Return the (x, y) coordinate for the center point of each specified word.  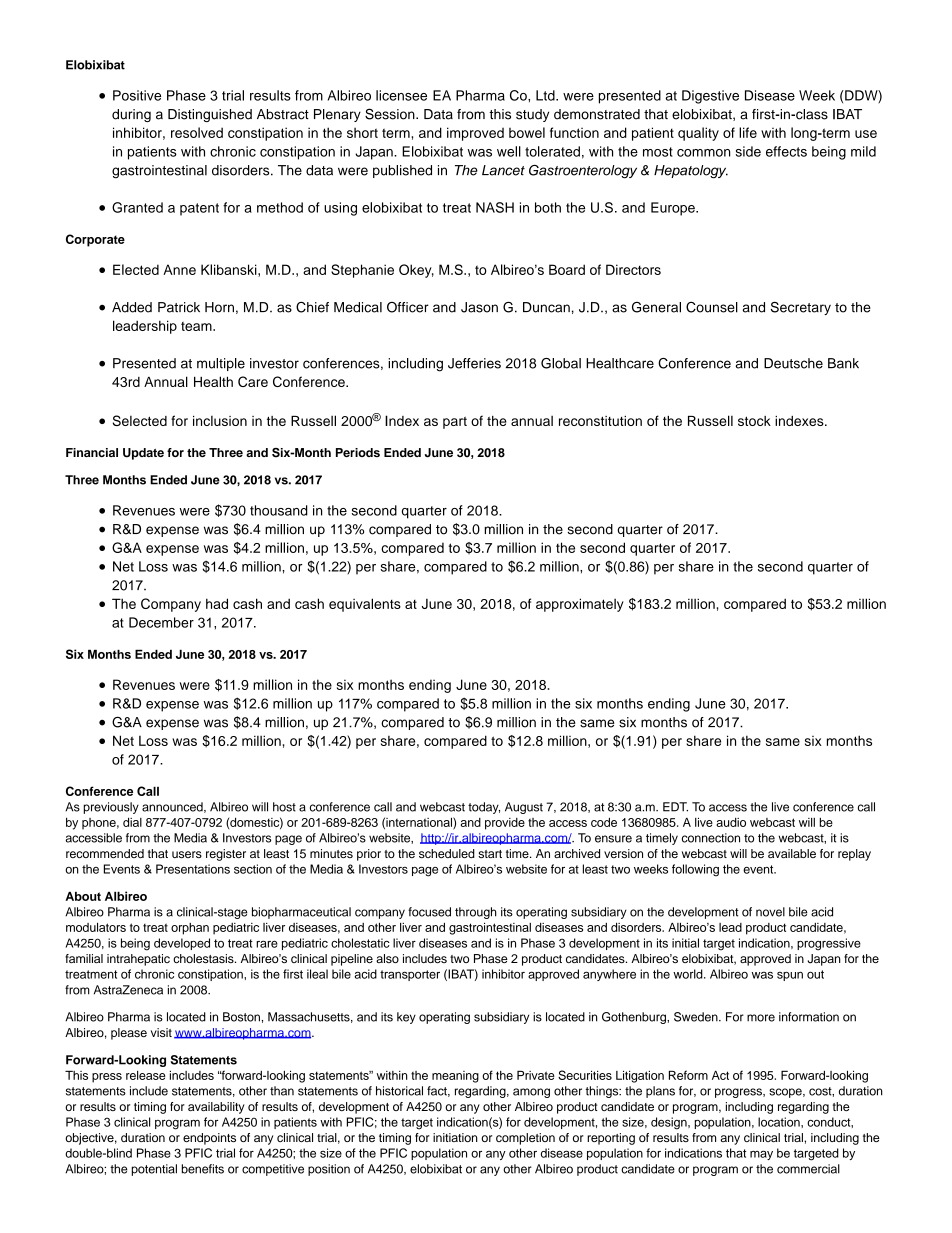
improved (475, 134)
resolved (197, 132)
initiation (455, 1137)
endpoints (209, 1139)
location (780, 1122)
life (748, 132)
